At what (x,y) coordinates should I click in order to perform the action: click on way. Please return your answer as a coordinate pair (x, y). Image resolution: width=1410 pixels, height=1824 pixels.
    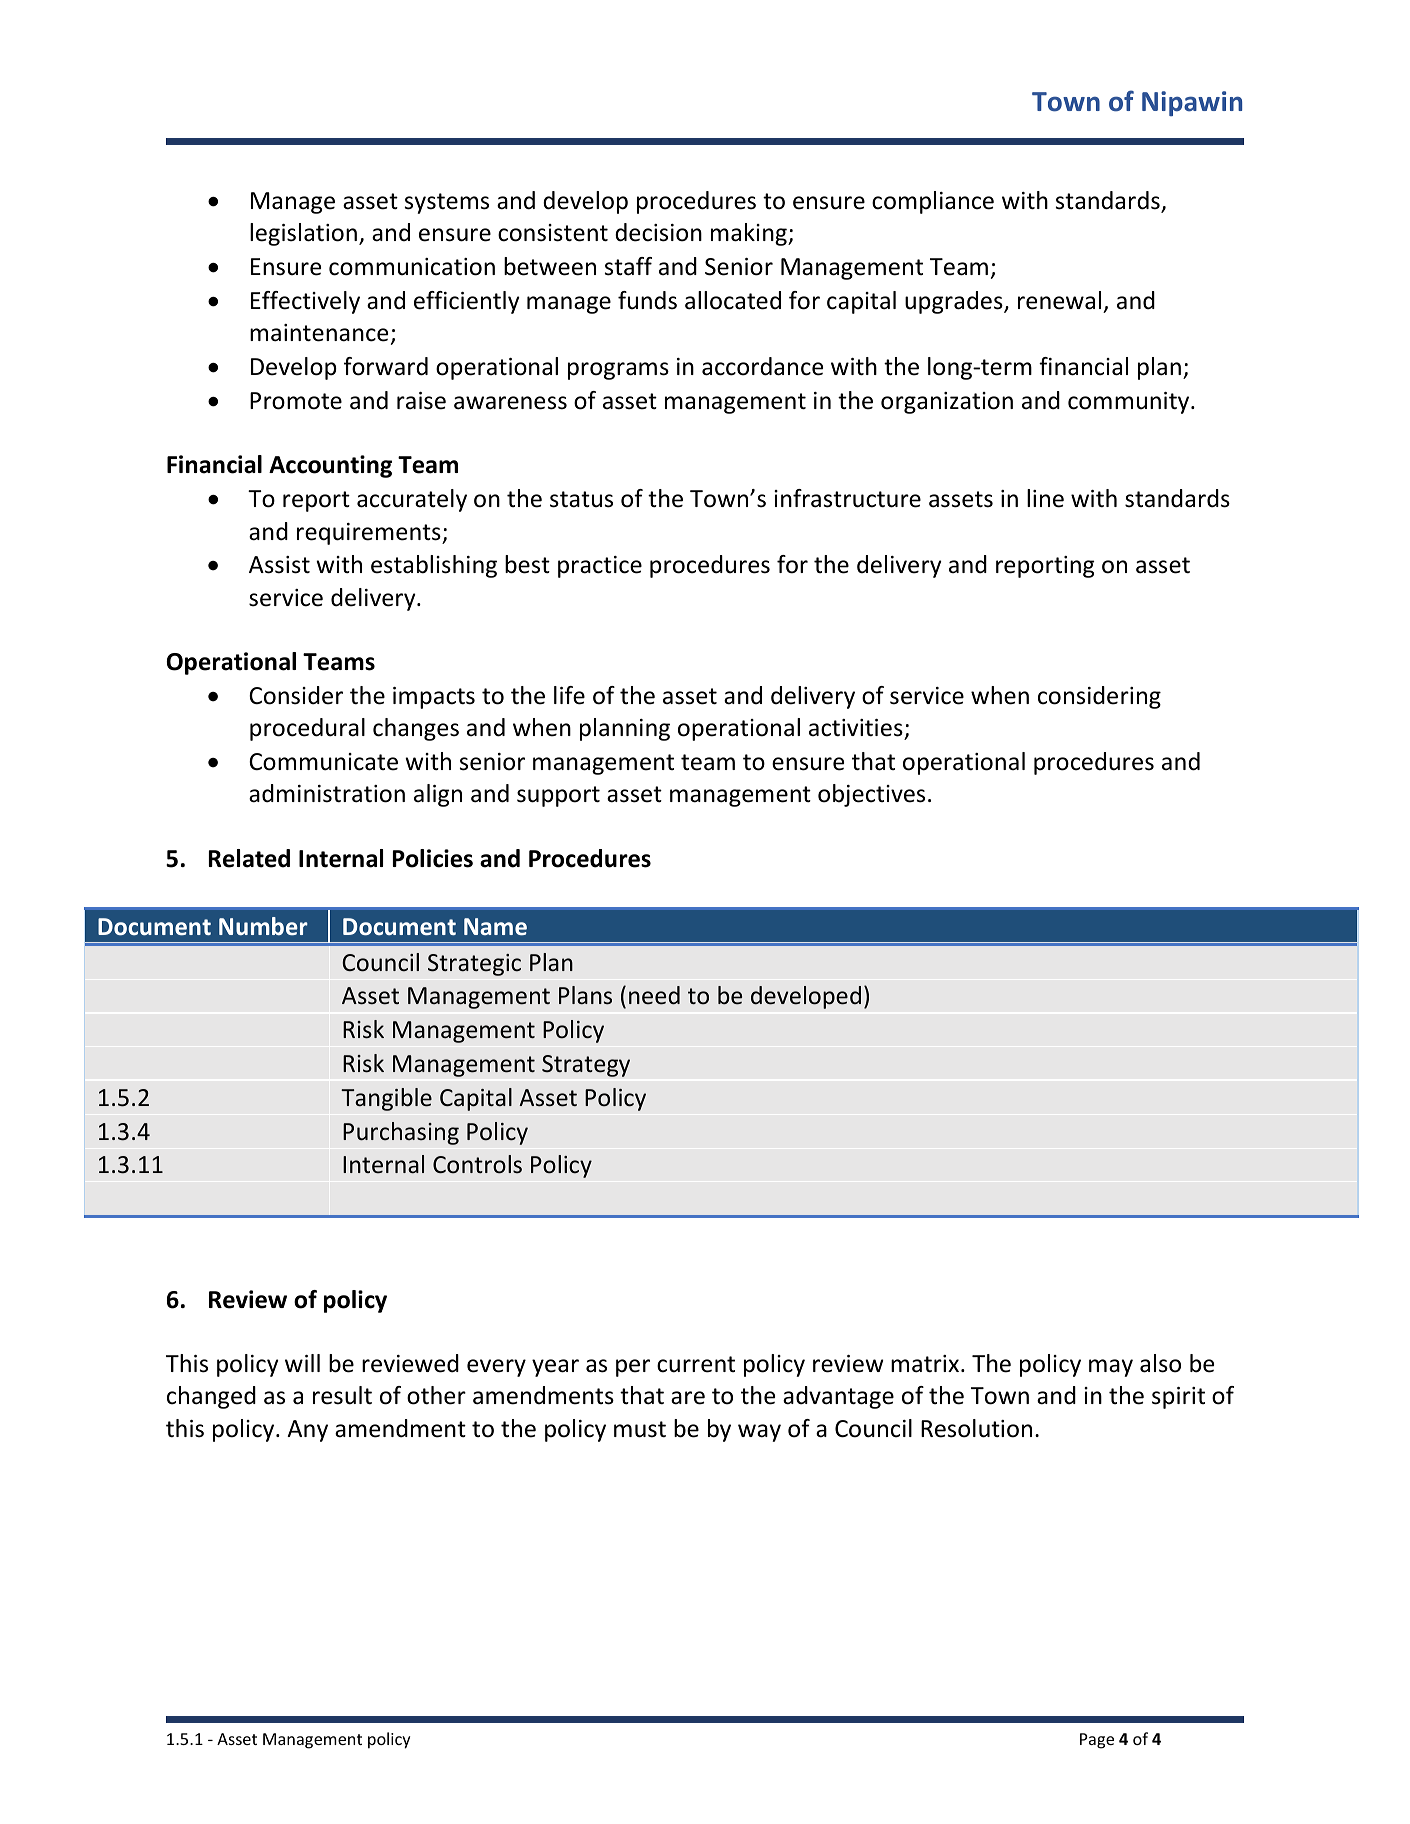
    Looking at the image, I should click on (759, 1433).
